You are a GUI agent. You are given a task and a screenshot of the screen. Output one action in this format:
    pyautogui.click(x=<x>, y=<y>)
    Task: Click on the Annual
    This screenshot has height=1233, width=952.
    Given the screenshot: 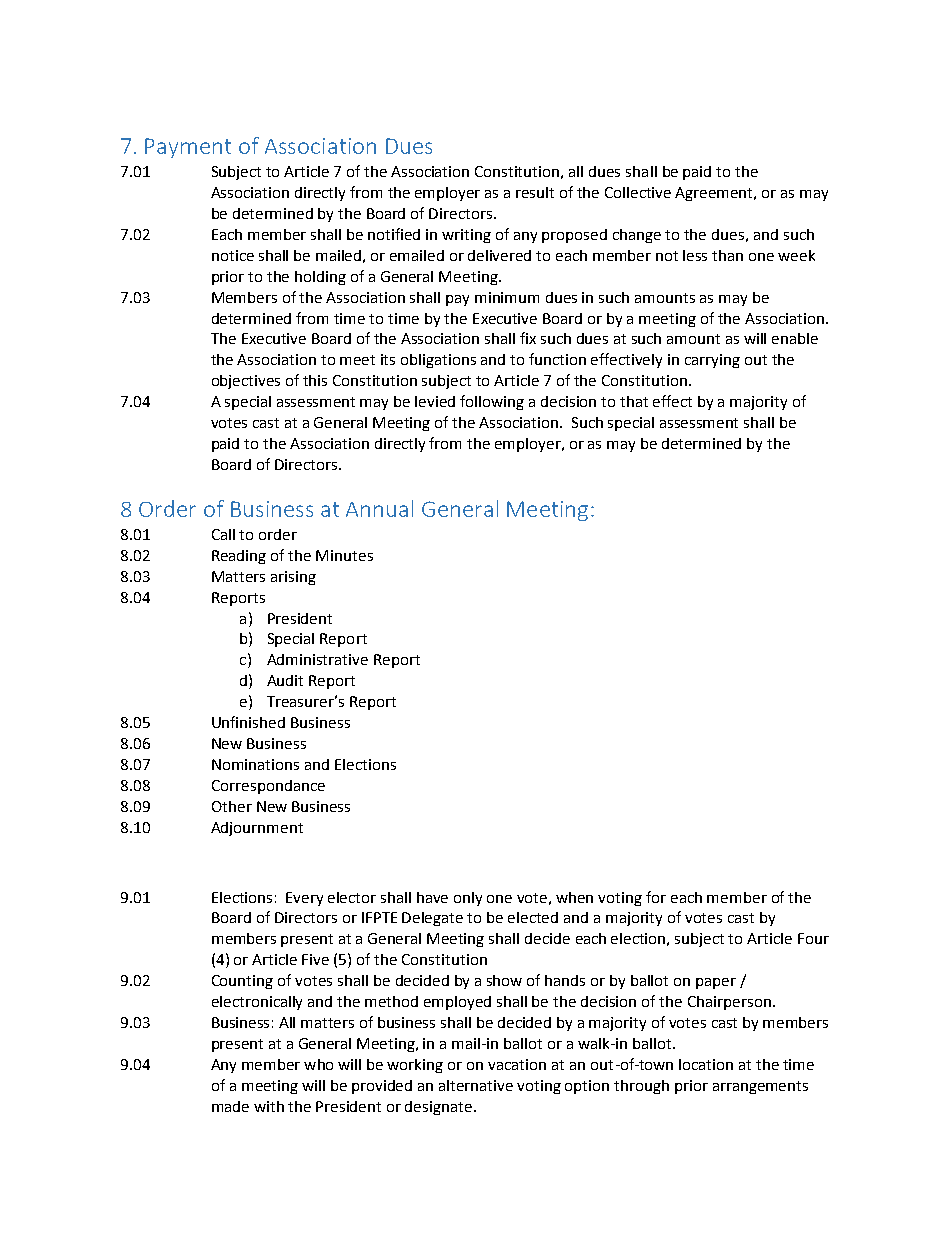 What is the action you would take?
    pyautogui.click(x=379, y=508)
